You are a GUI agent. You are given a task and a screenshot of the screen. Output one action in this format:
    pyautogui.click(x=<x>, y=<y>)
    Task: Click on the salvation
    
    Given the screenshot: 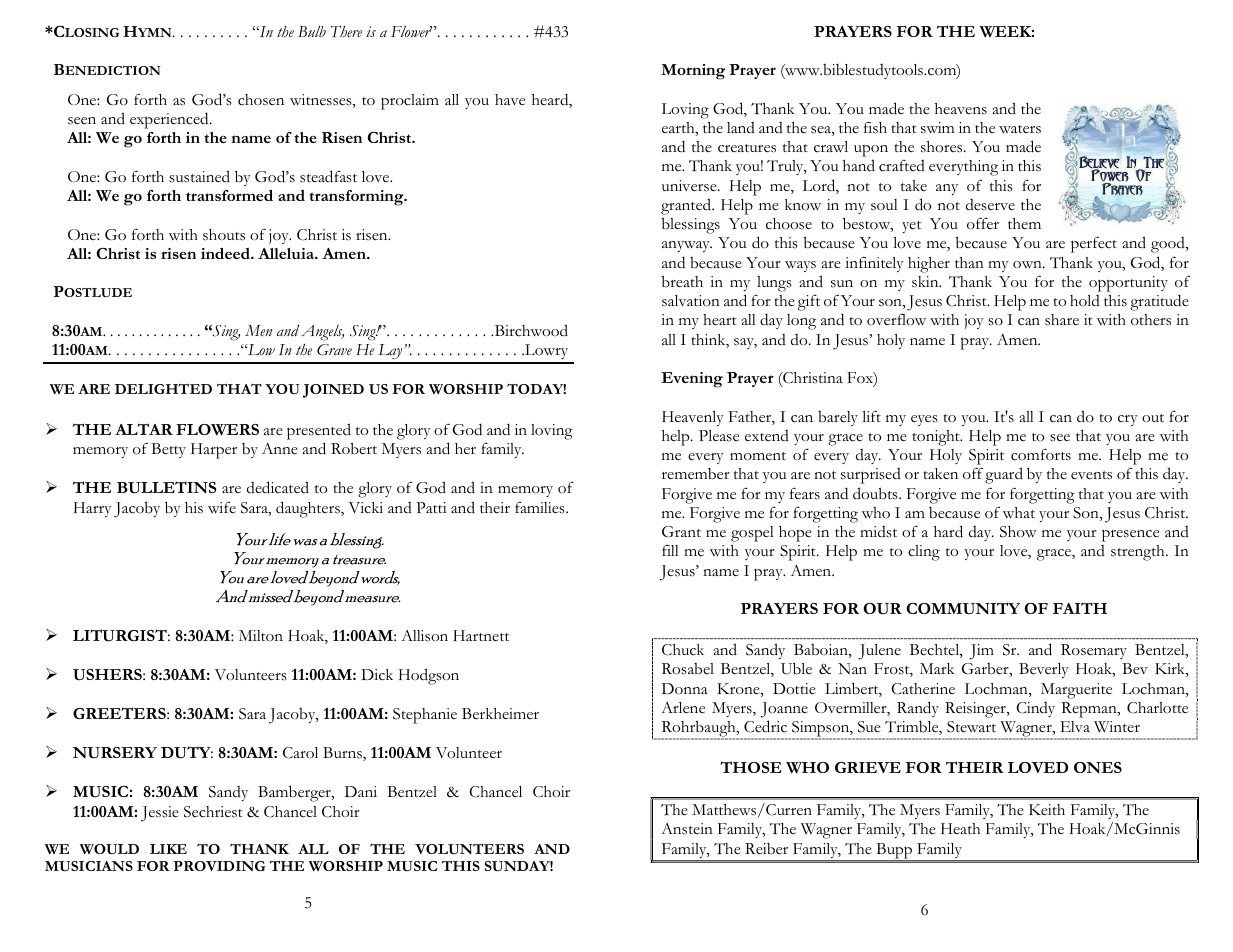 What is the action you would take?
    pyautogui.click(x=691, y=301)
